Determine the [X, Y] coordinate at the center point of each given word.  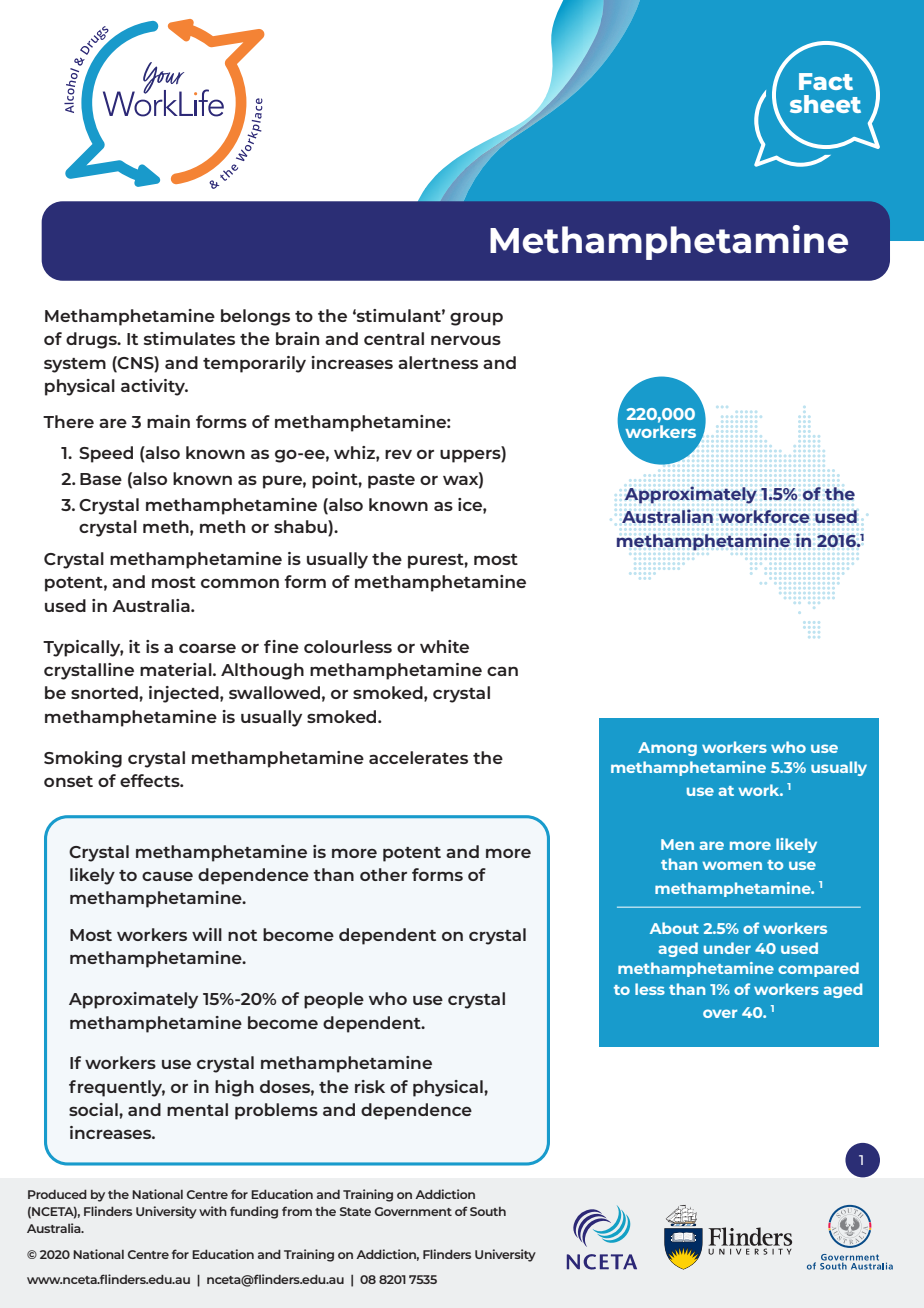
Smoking [83, 759]
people [334, 1000]
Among [667, 749]
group [476, 319]
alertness [438, 362]
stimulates [189, 338]
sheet [825, 104]
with [213, 1211]
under [727, 948]
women [732, 865]
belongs [255, 317]
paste [391, 481]
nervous [466, 340]
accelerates [418, 757]
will [207, 934]
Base [101, 479]
